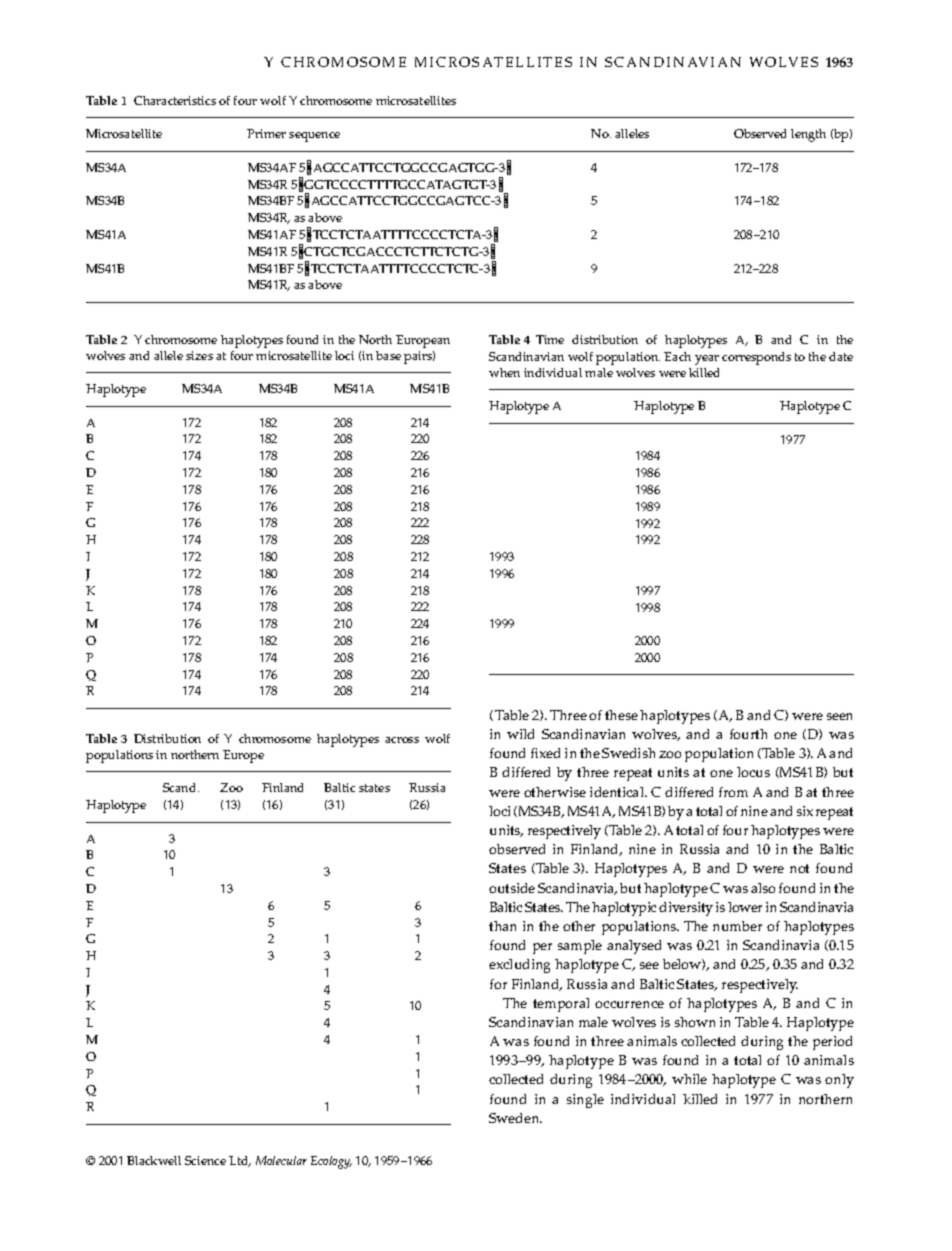  I want to click on Primer, so click(266, 133).
